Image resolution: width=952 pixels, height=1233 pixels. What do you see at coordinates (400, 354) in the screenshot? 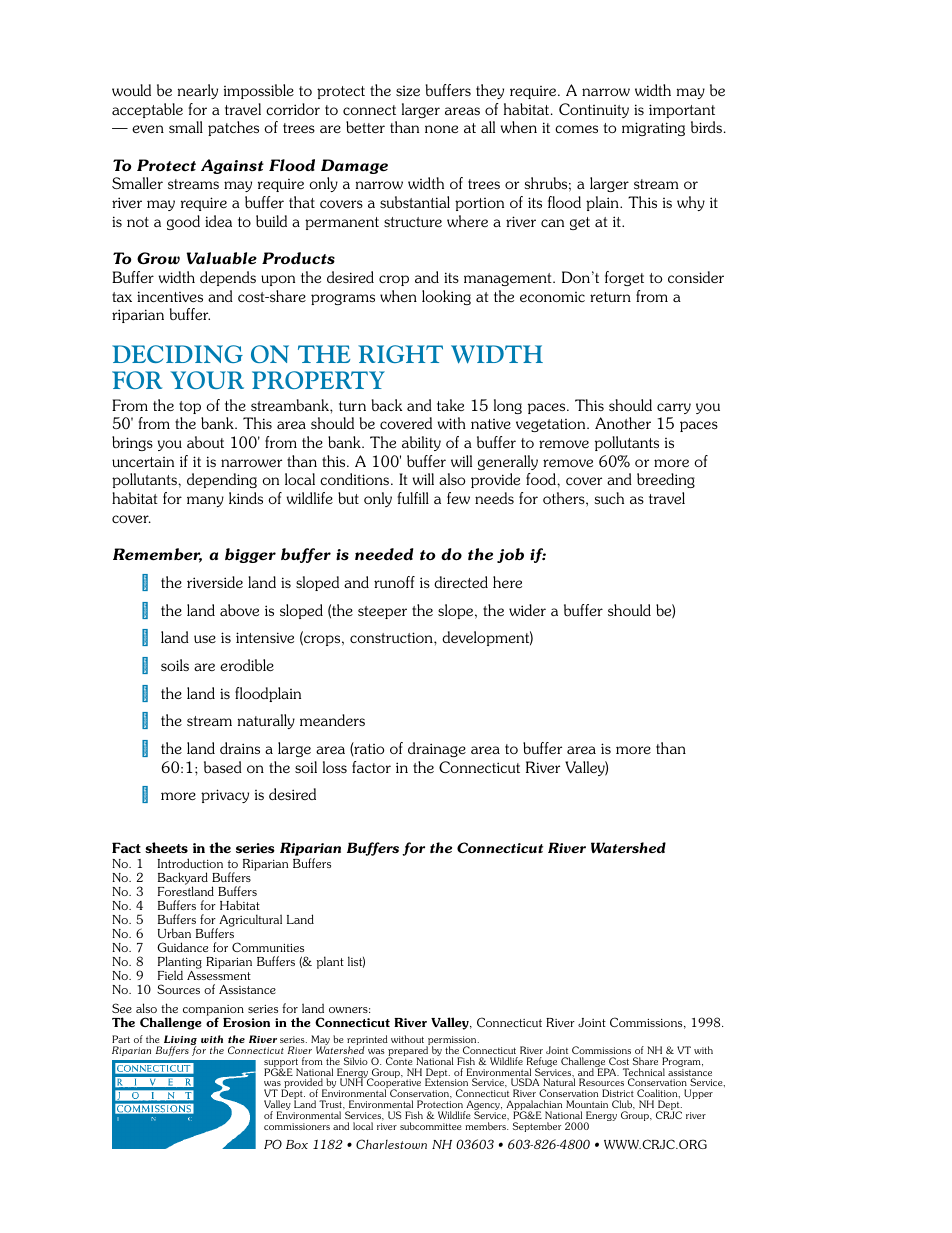
I see `RIGHT` at bounding box center [400, 354].
